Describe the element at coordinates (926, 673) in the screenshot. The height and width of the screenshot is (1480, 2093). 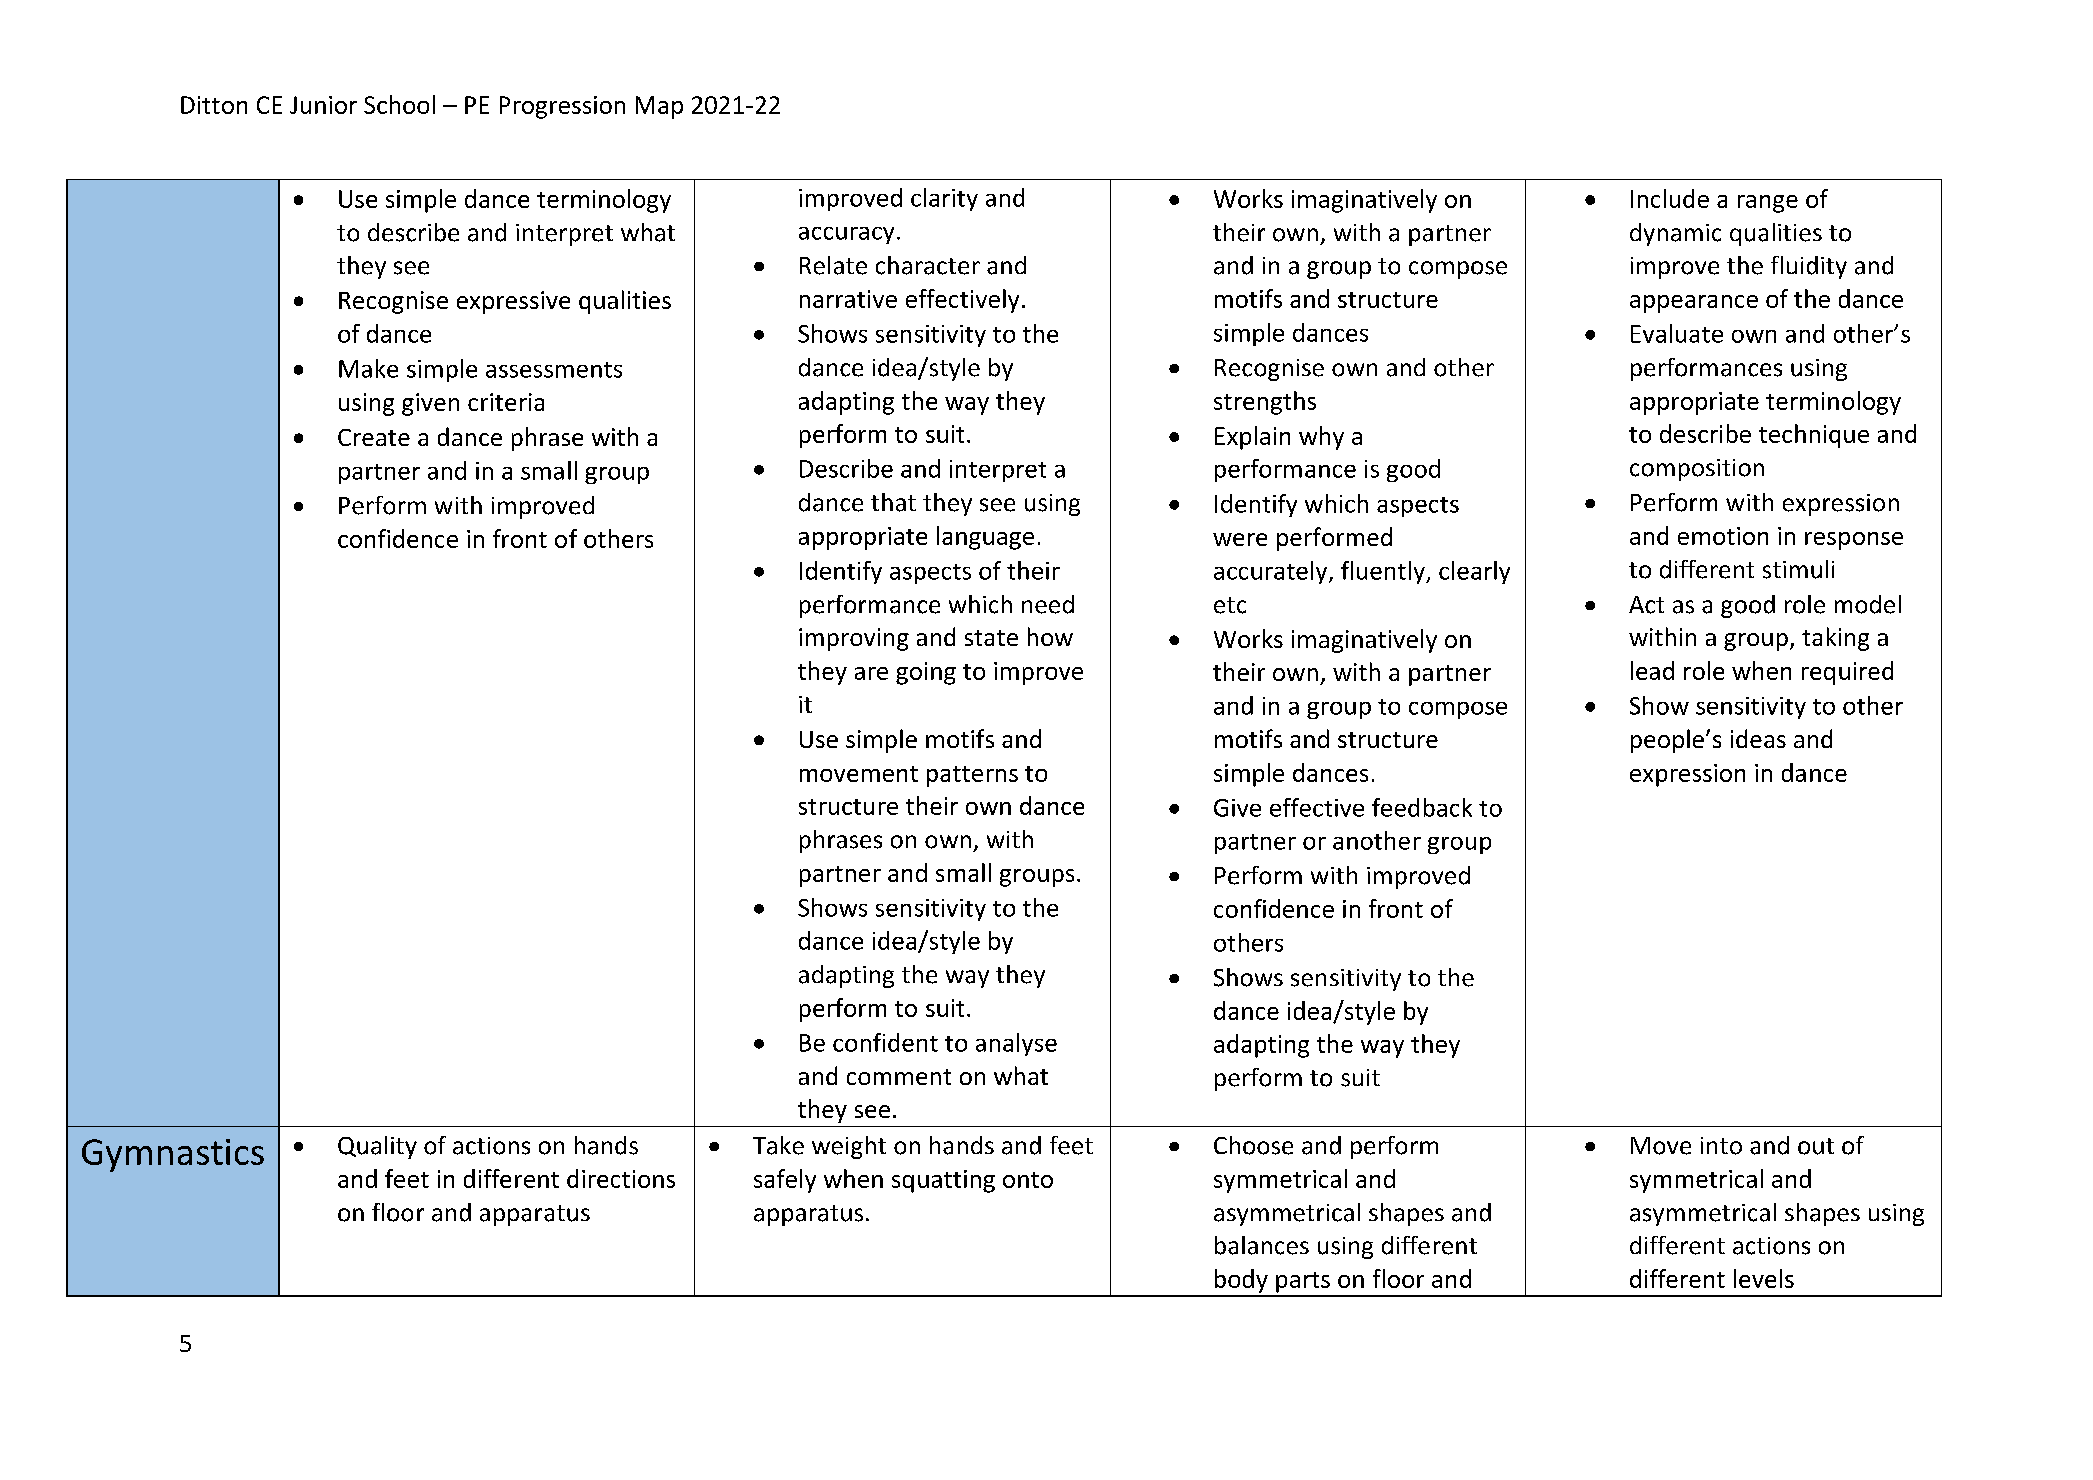
I see `going` at that location.
